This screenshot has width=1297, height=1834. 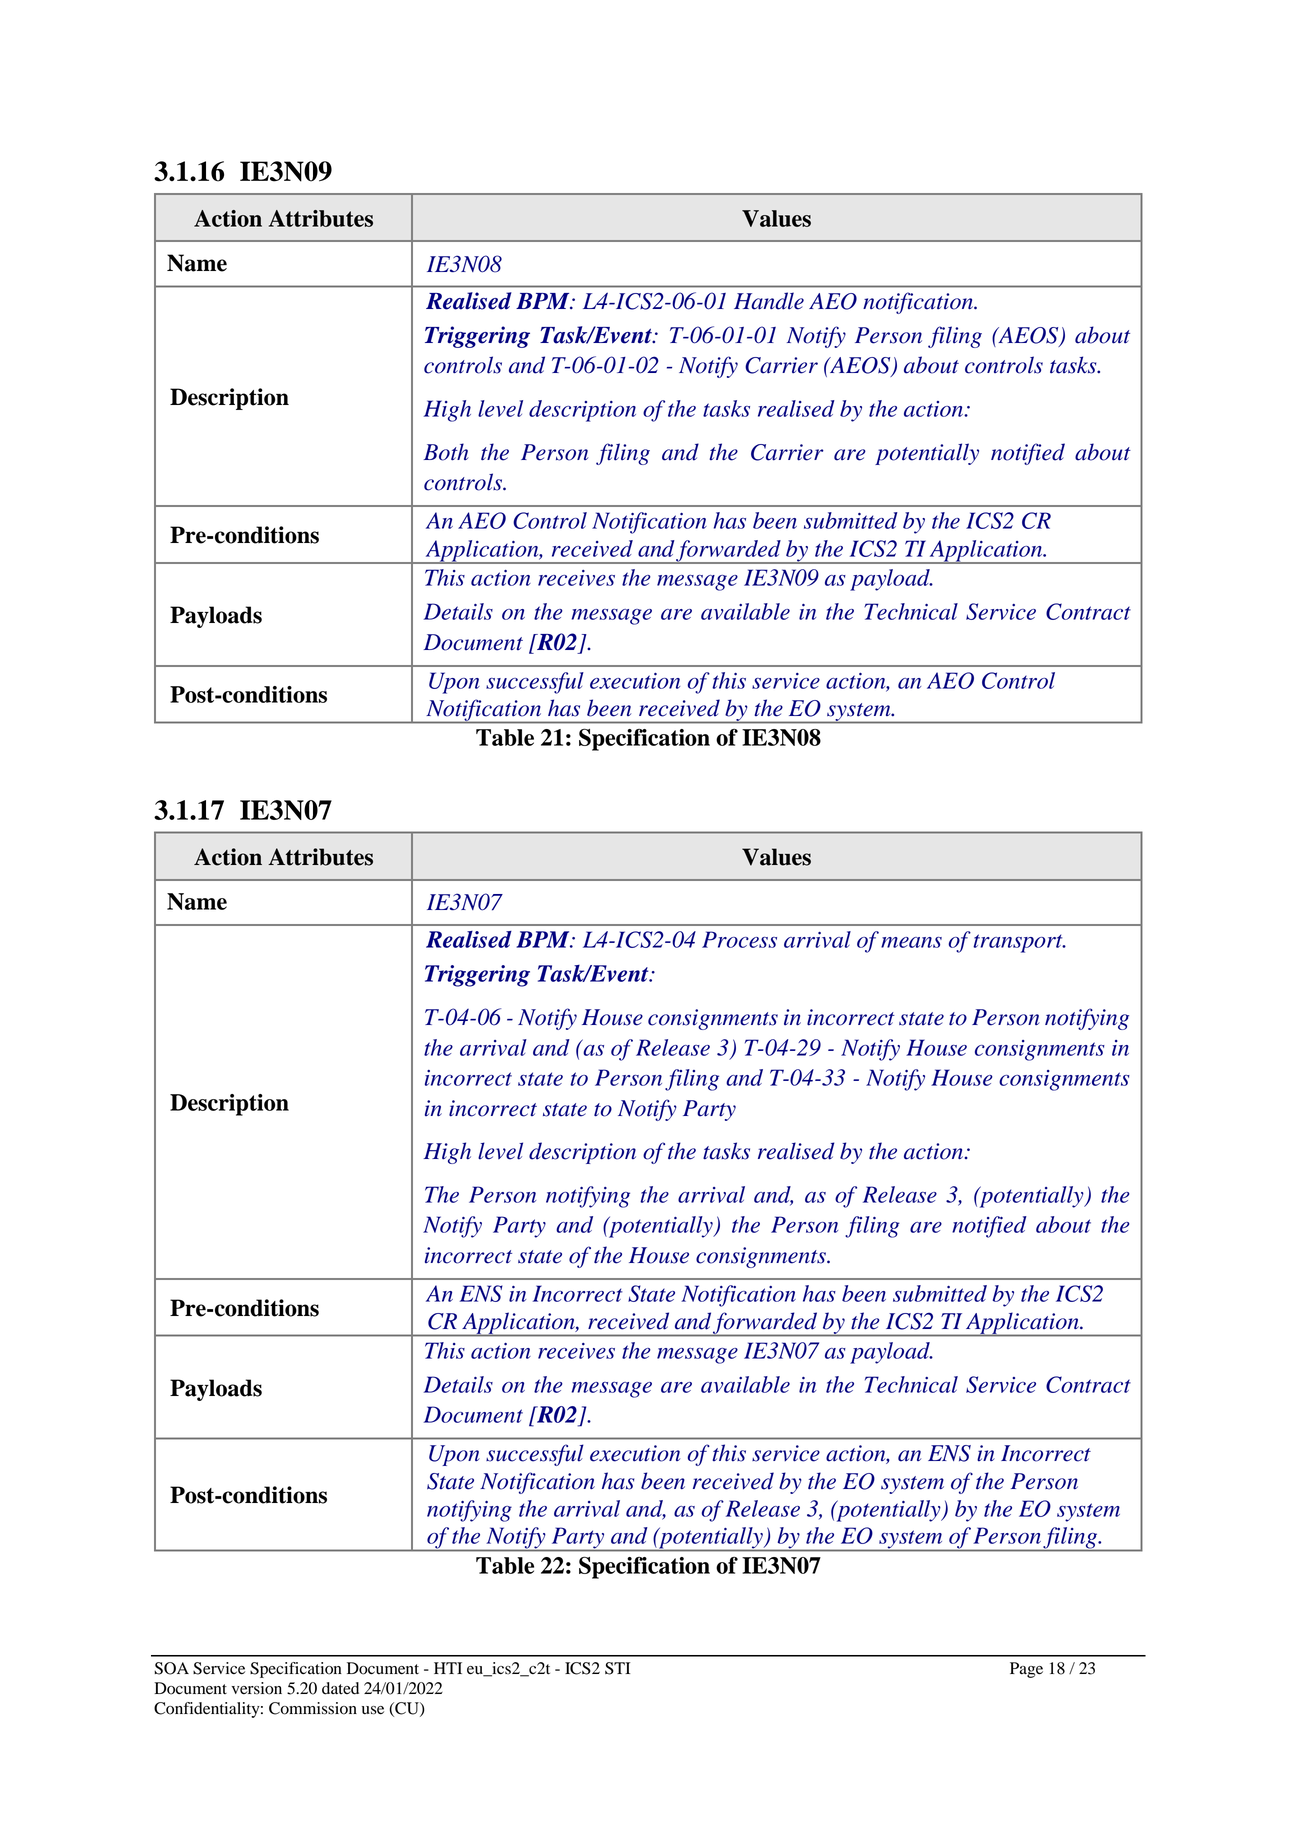 I want to click on Process, so click(x=739, y=939).
